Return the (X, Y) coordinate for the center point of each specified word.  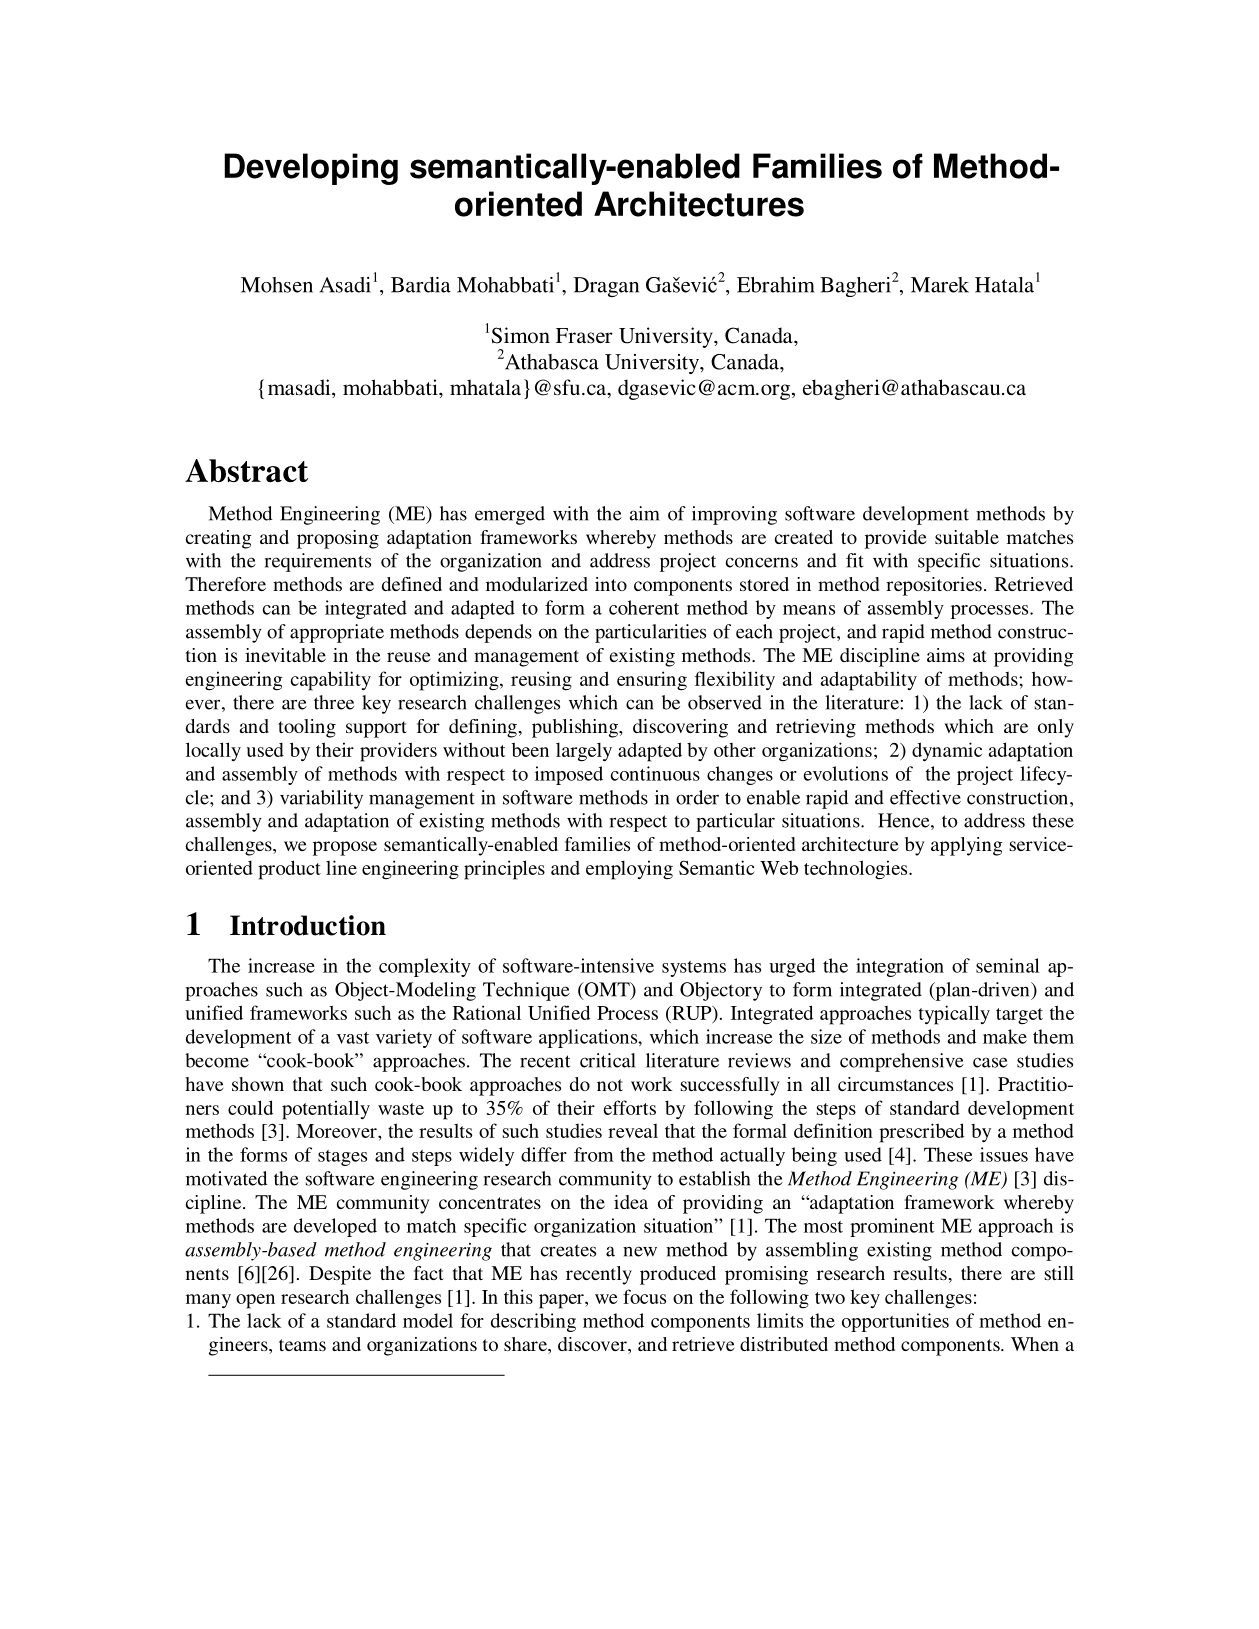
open (255, 1301)
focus (644, 1296)
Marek (940, 285)
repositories (934, 586)
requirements (318, 562)
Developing (311, 169)
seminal (1008, 965)
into (611, 584)
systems (694, 969)
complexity (425, 967)
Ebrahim (776, 285)
